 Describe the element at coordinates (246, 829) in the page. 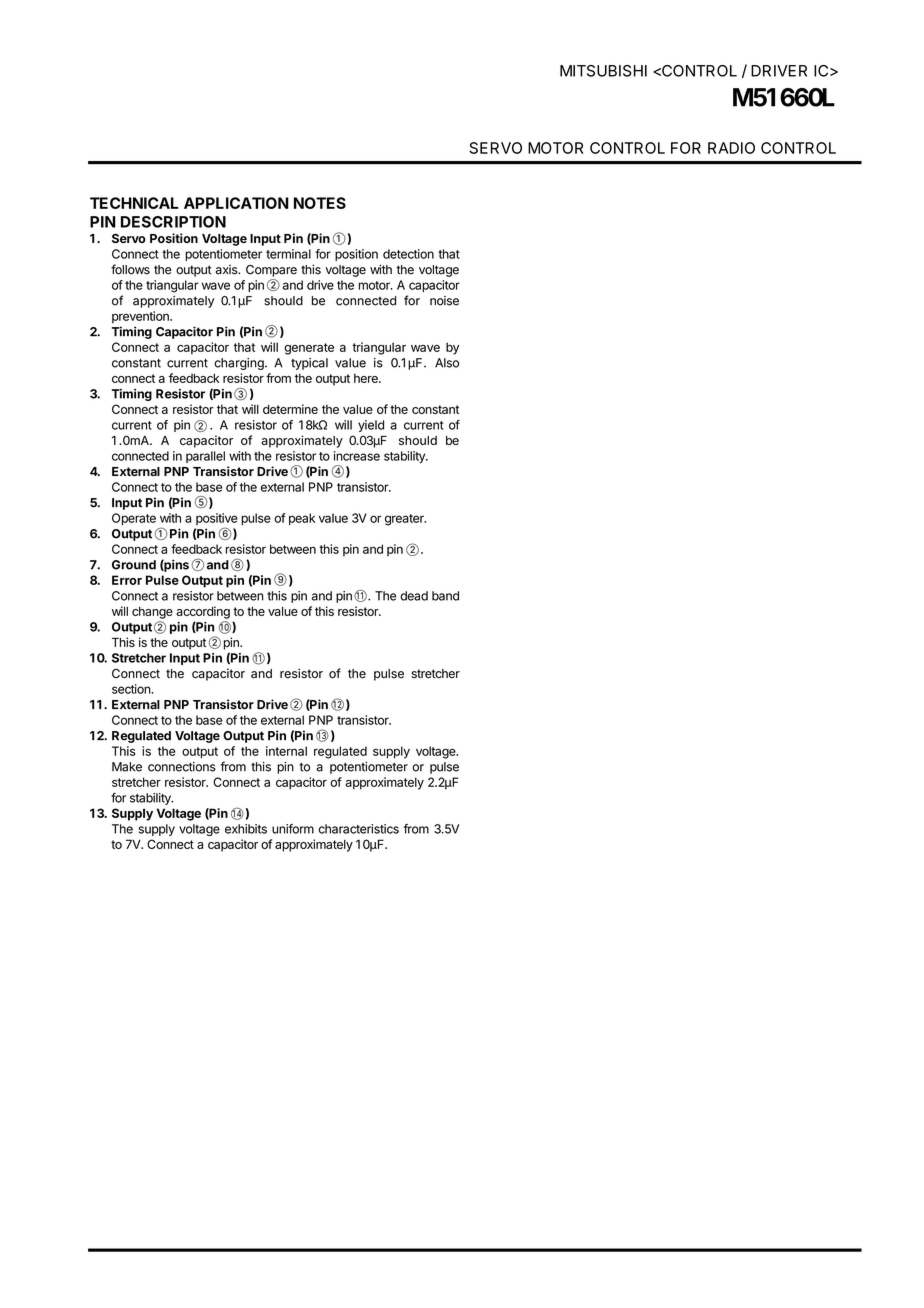

I see `exhibits` at that location.
